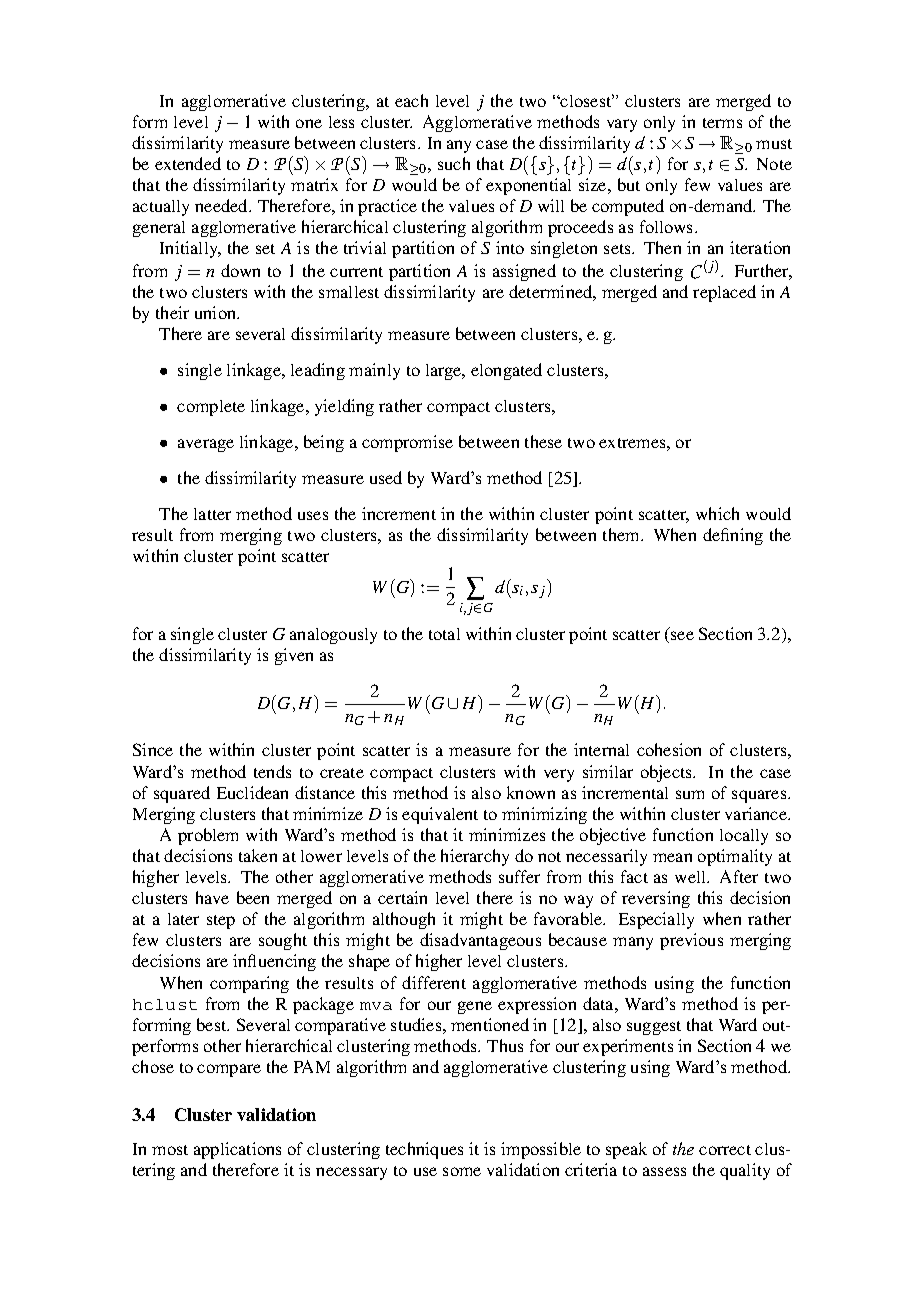  I want to click on large, so click(444, 372).
